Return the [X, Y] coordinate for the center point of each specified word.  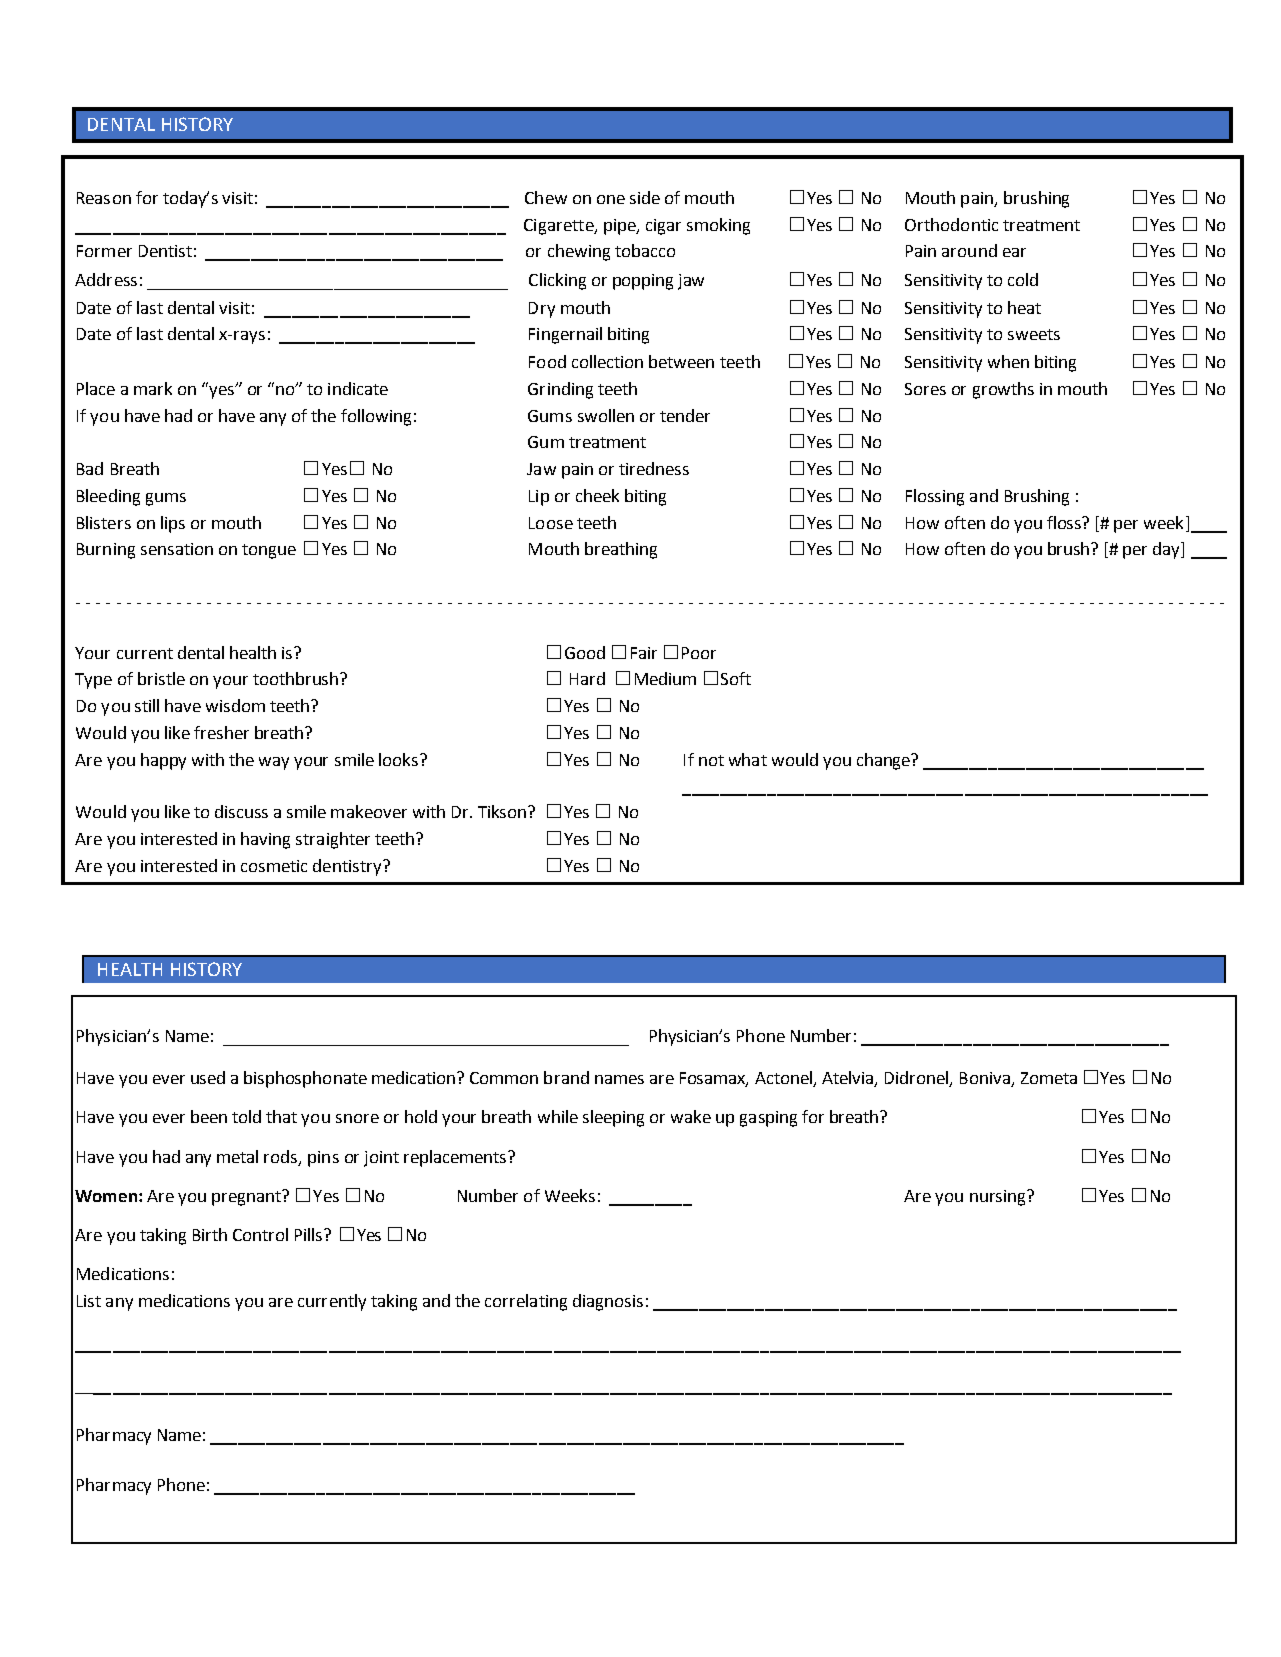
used [208, 1077]
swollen [606, 415]
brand [566, 1077]
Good [585, 652]
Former [104, 251]
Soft [736, 678]
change [884, 761]
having [265, 840]
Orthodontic [951, 224]
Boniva [985, 1078]
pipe [621, 227]
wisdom [235, 705]
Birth [210, 1234]
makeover [369, 811]
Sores [925, 389]
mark [153, 388]
